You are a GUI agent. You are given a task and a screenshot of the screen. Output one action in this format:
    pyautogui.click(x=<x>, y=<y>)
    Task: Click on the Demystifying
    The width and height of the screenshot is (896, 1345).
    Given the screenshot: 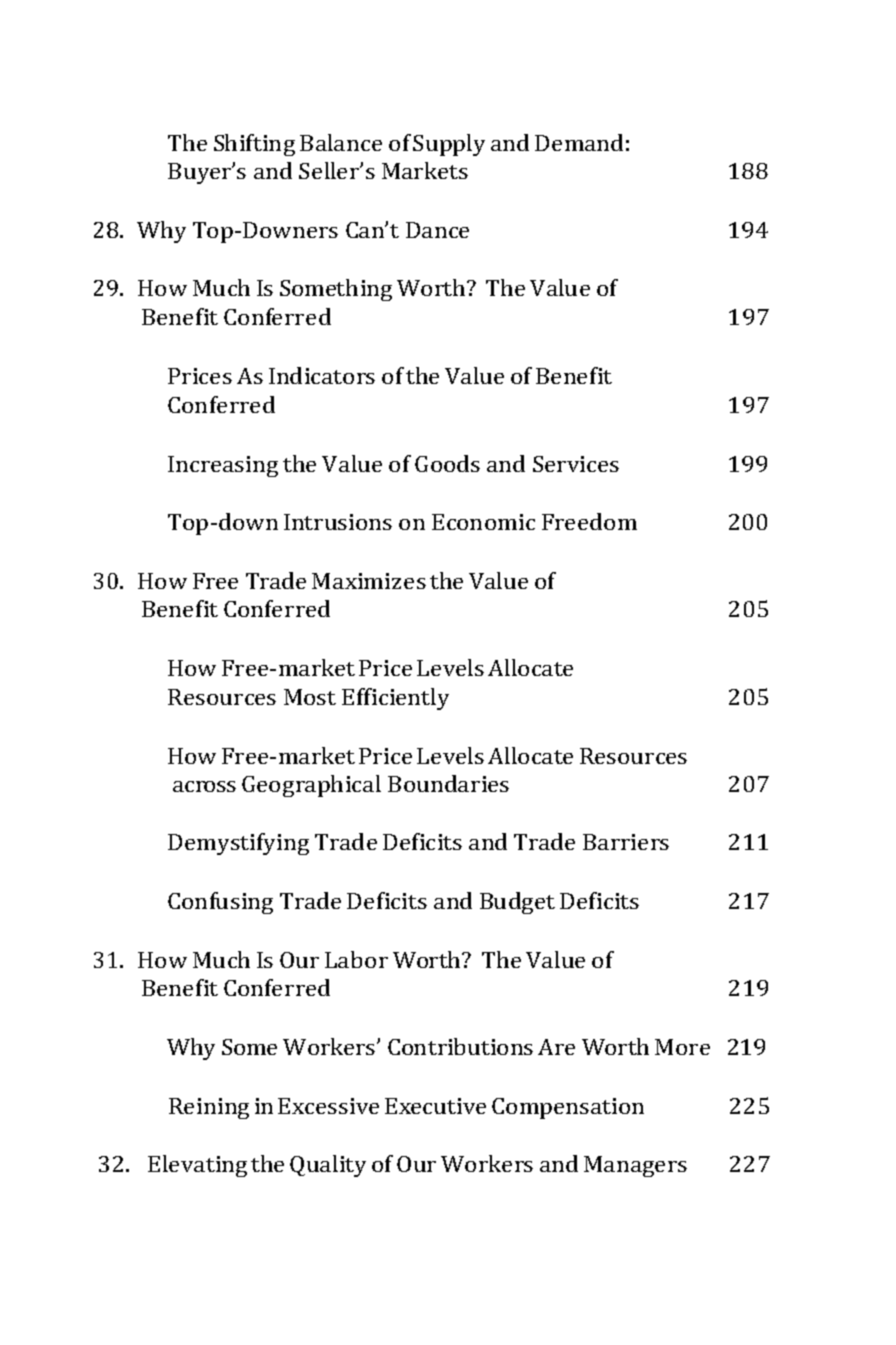 What is the action you would take?
    pyautogui.click(x=238, y=844)
